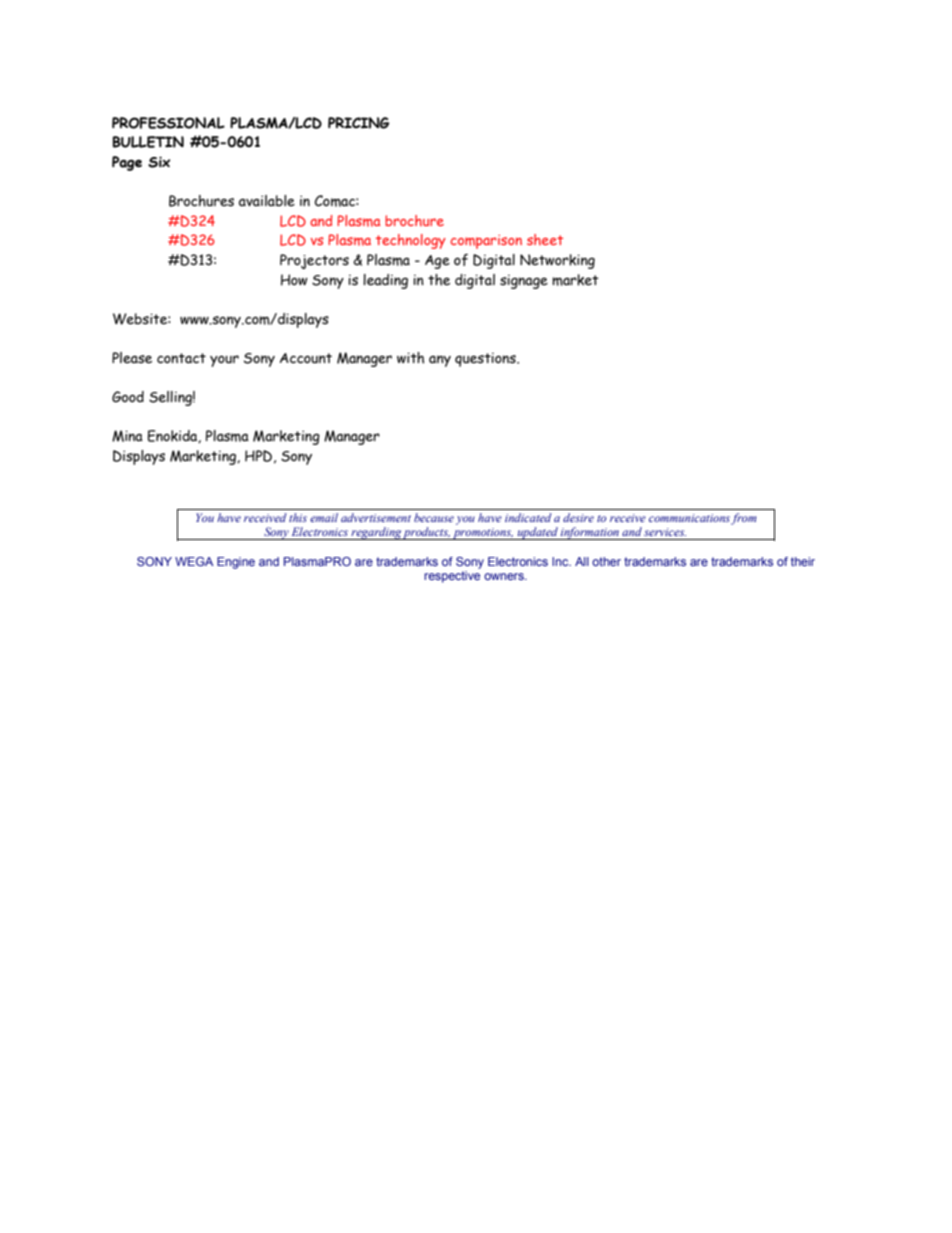 The width and height of the screenshot is (952, 1233). What do you see at coordinates (524, 282) in the screenshot?
I see `signage` at bounding box center [524, 282].
